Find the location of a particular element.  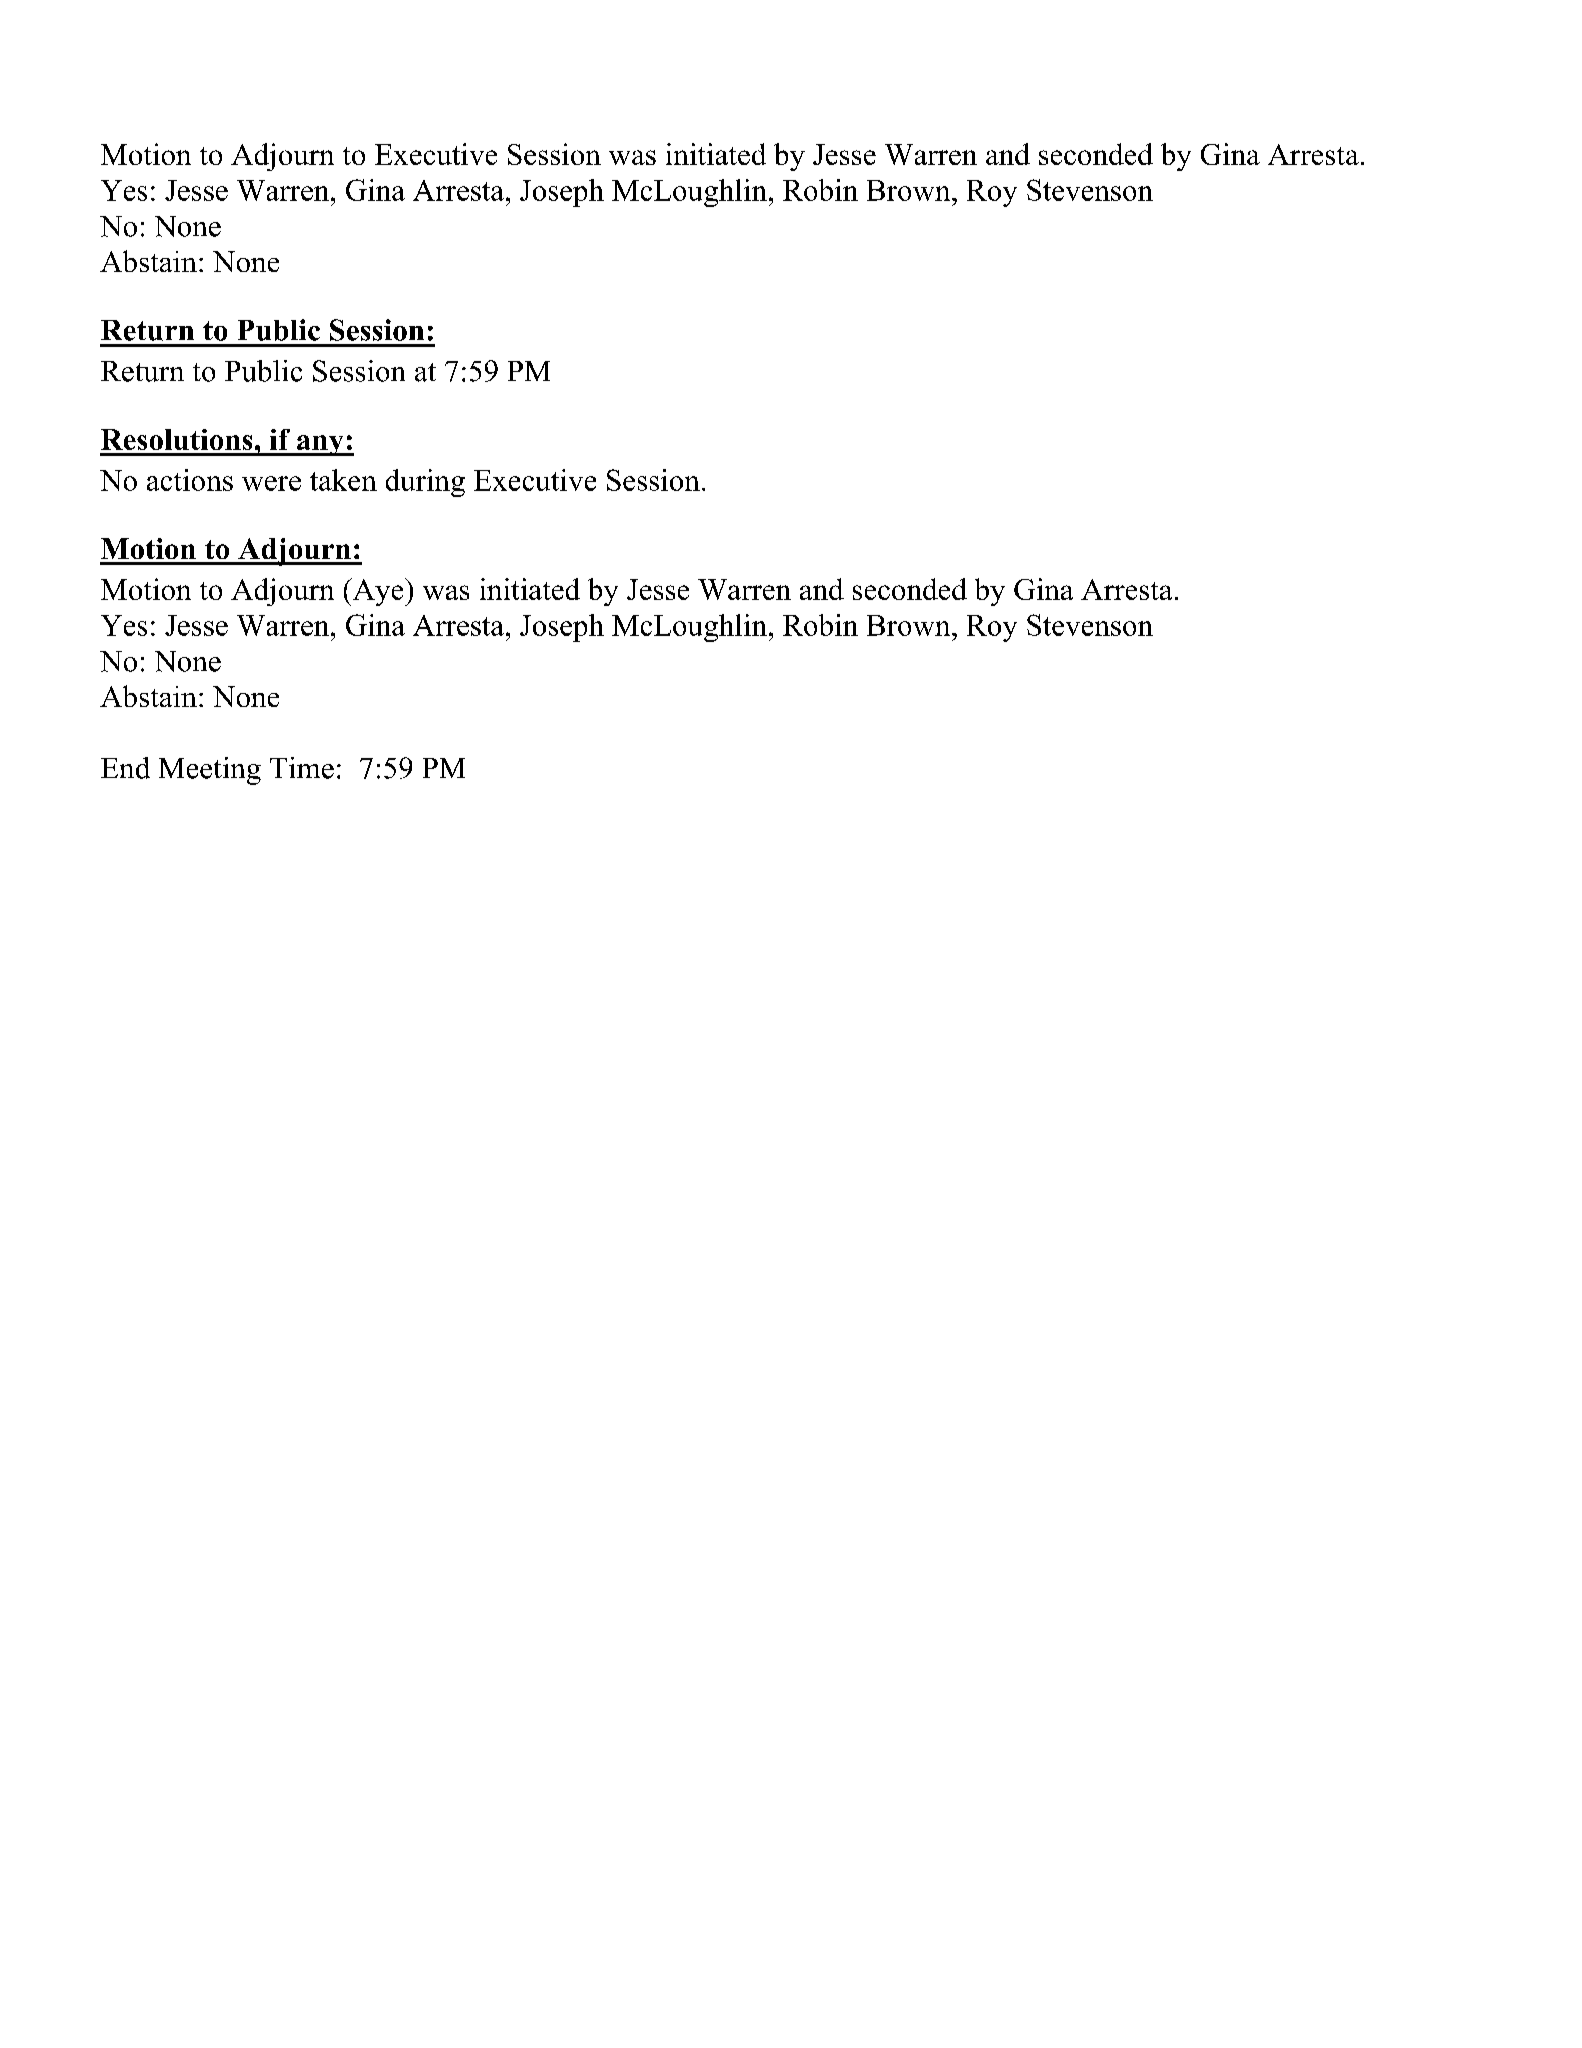

during is located at coordinates (425, 483).
